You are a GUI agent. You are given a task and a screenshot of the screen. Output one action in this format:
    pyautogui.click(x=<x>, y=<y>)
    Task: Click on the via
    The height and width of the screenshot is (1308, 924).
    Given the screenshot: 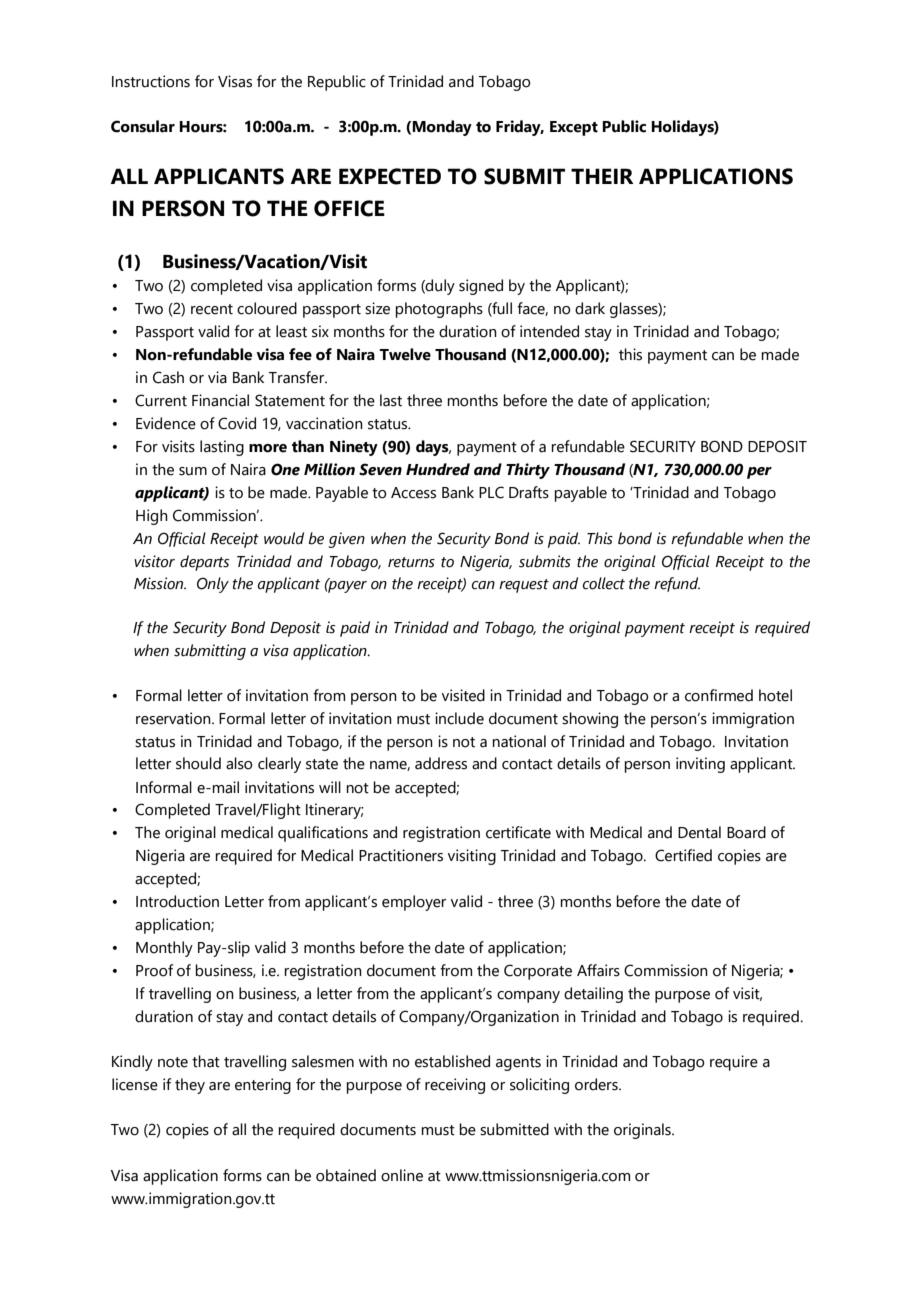 What is the action you would take?
    pyautogui.click(x=217, y=377)
